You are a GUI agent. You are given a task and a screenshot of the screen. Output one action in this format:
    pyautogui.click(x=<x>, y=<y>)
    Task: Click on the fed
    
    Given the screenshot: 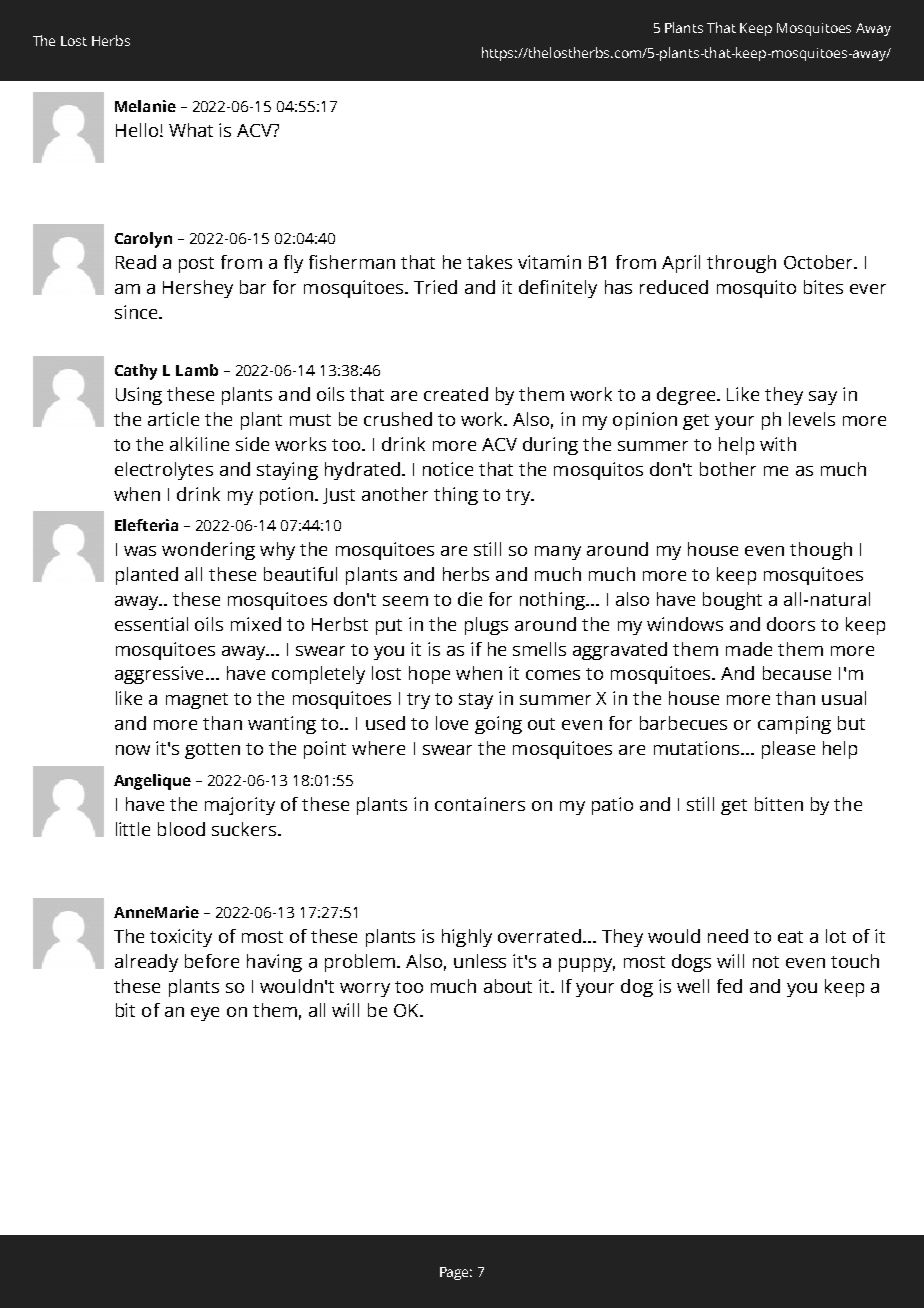 What is the action you would take?
    pyautogui.click(x=729, y=986)
